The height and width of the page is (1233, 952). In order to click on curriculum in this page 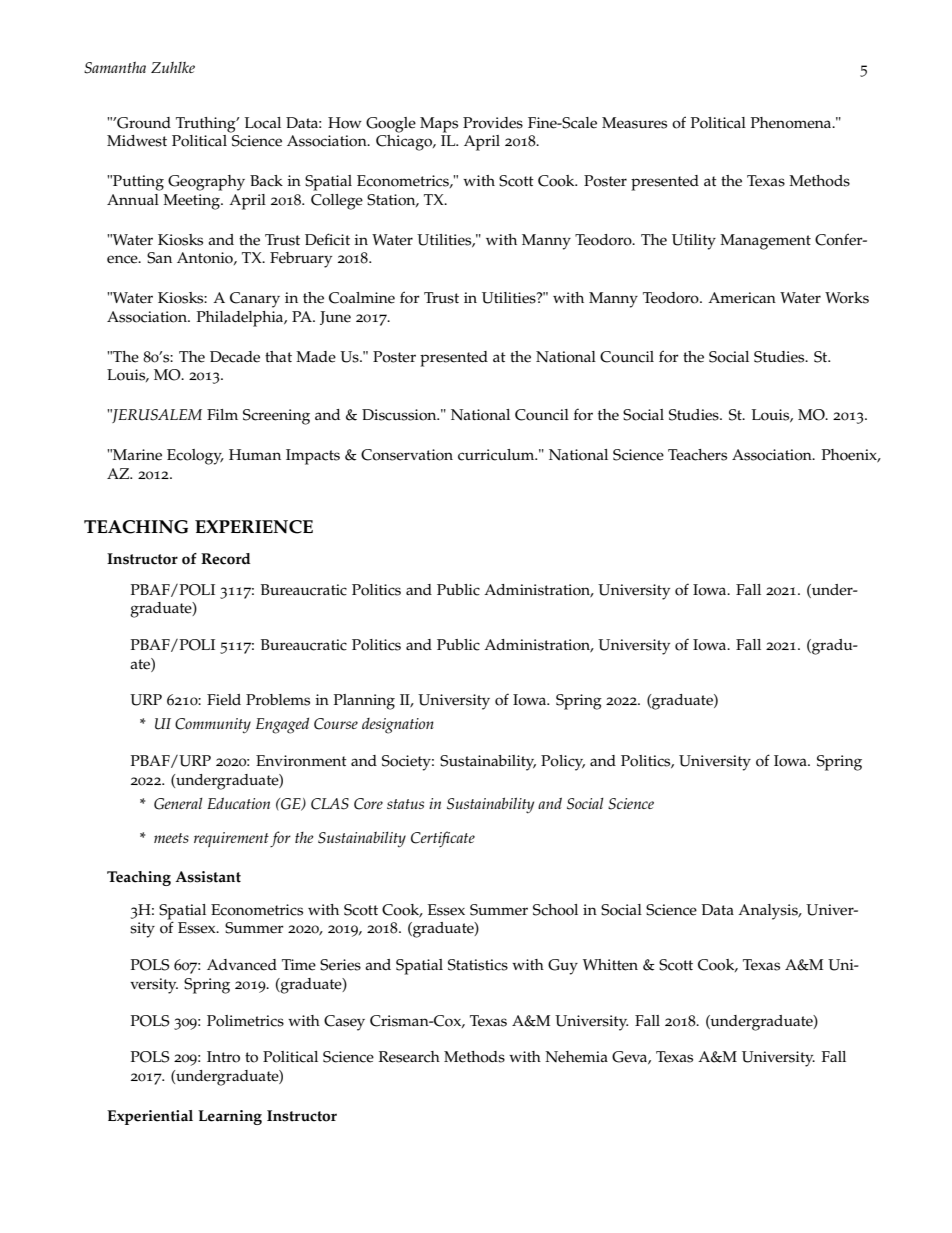, I will do `click(497, 455)`.
